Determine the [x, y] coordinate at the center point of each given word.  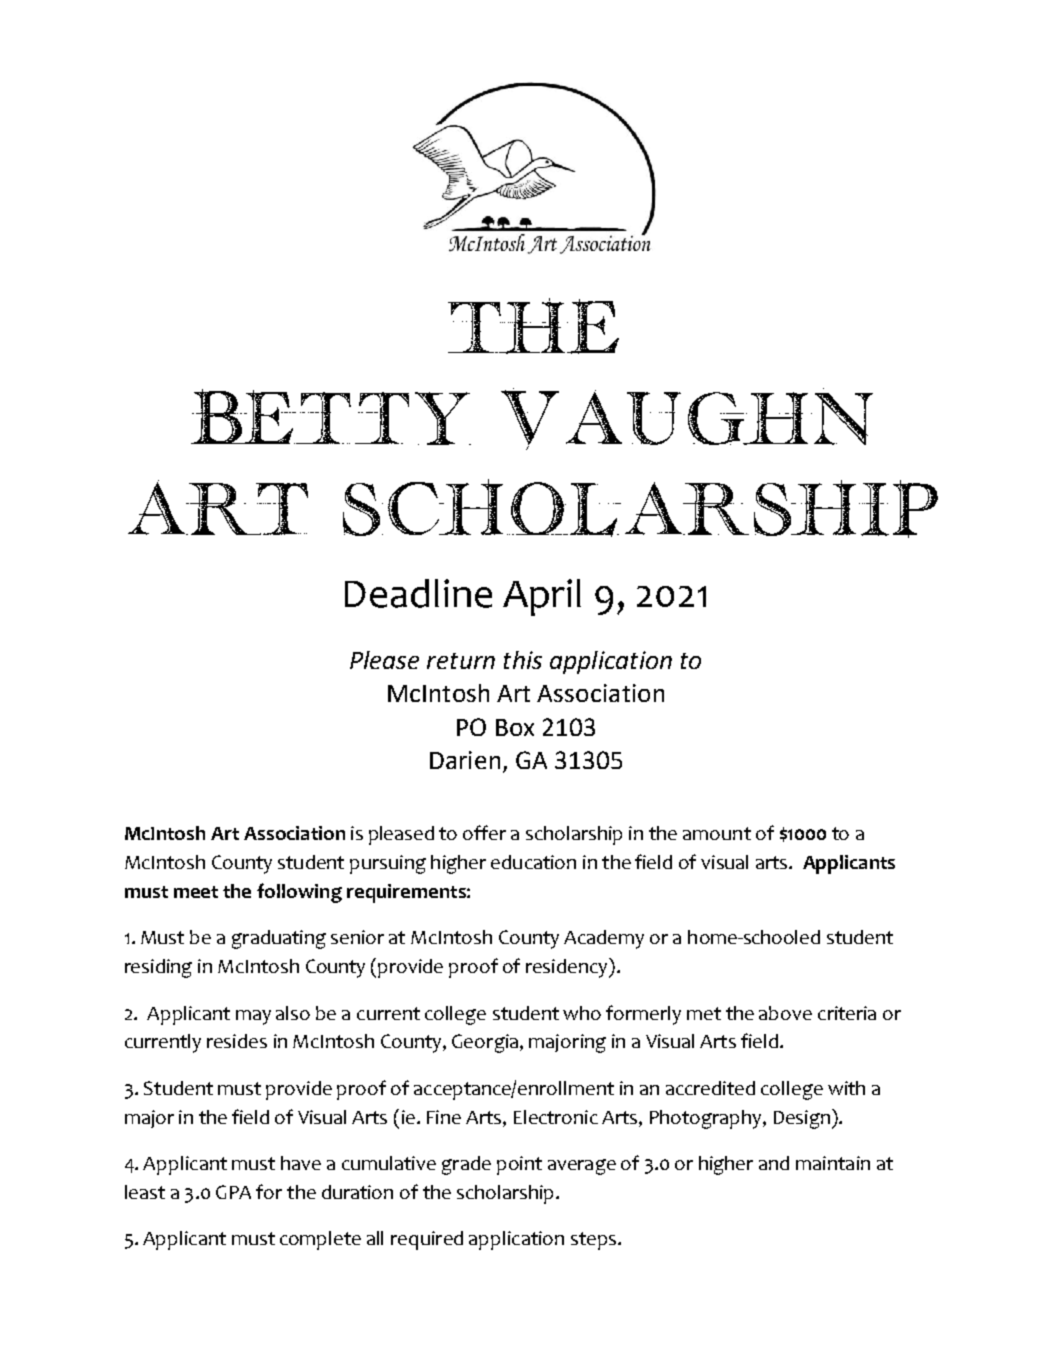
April [542, 597]
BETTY [331, 417]
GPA [233, 1192]
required [427, 1240]
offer [484, 832]
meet [196, 892]
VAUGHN [687, 419]
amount [717, 833]
